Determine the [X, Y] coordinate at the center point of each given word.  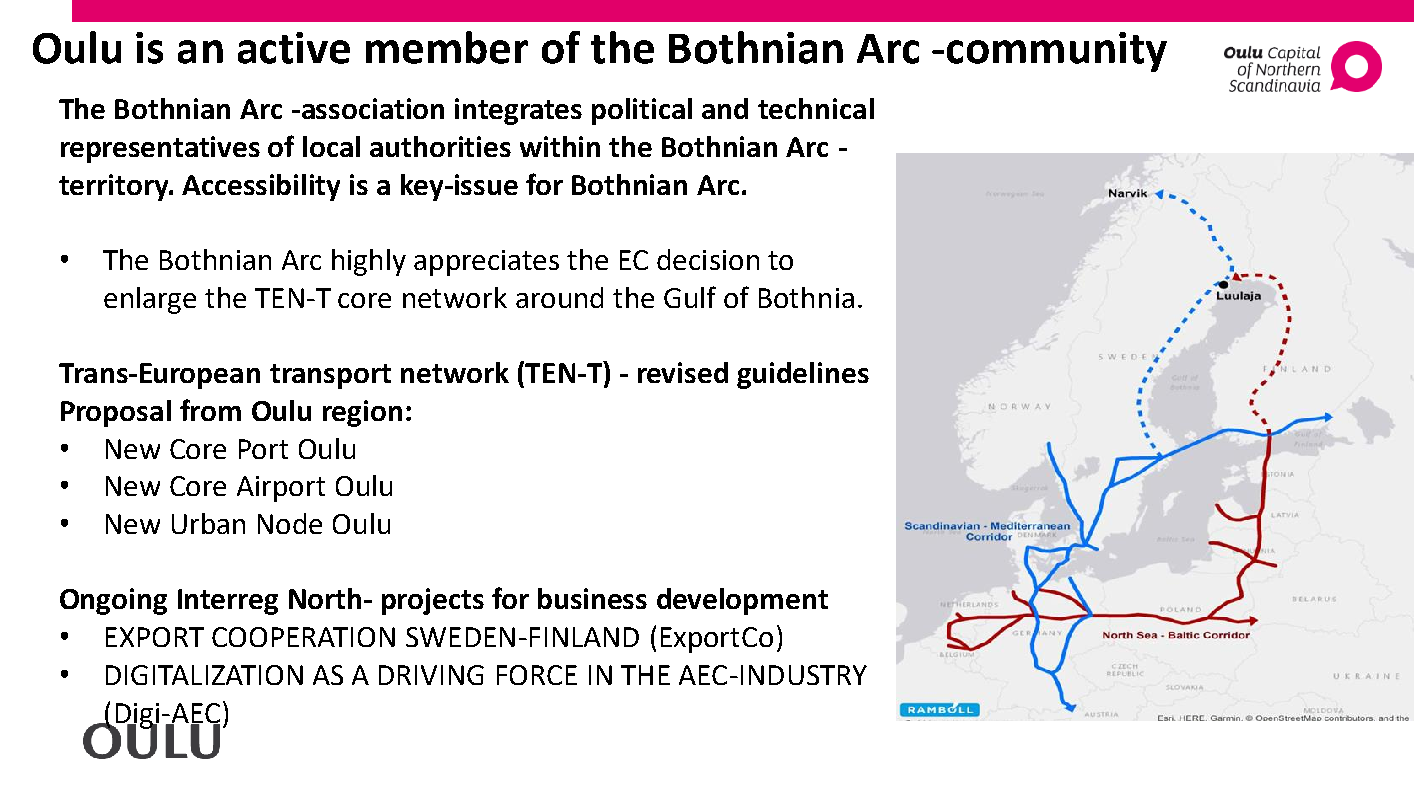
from [210, 410]
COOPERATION [303, 637]
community [1057, 52]
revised [683, 372]
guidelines [803, 375]
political [642, 111]
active [294, 48]
